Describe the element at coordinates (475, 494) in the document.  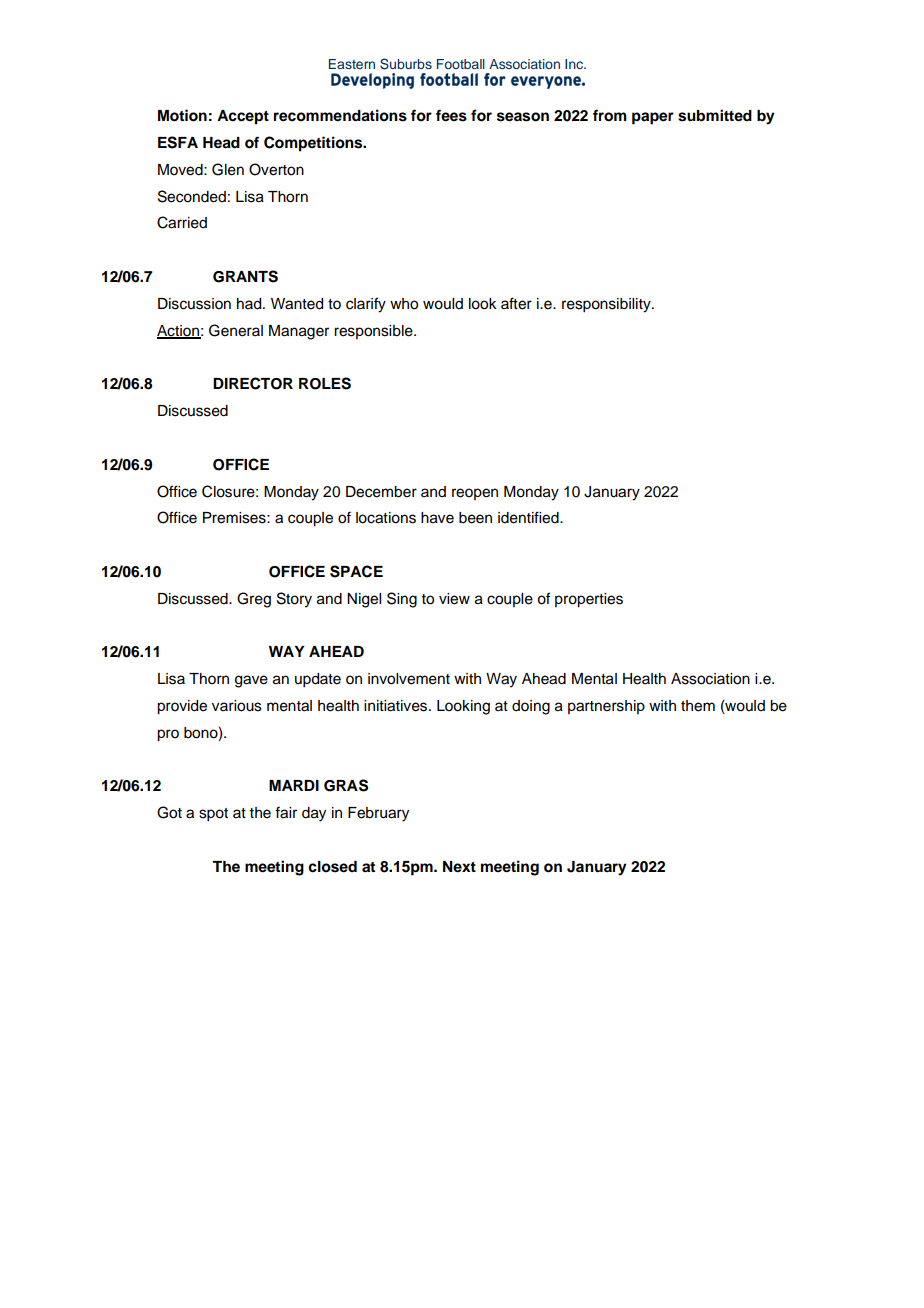
I see `reopen` at that location.
